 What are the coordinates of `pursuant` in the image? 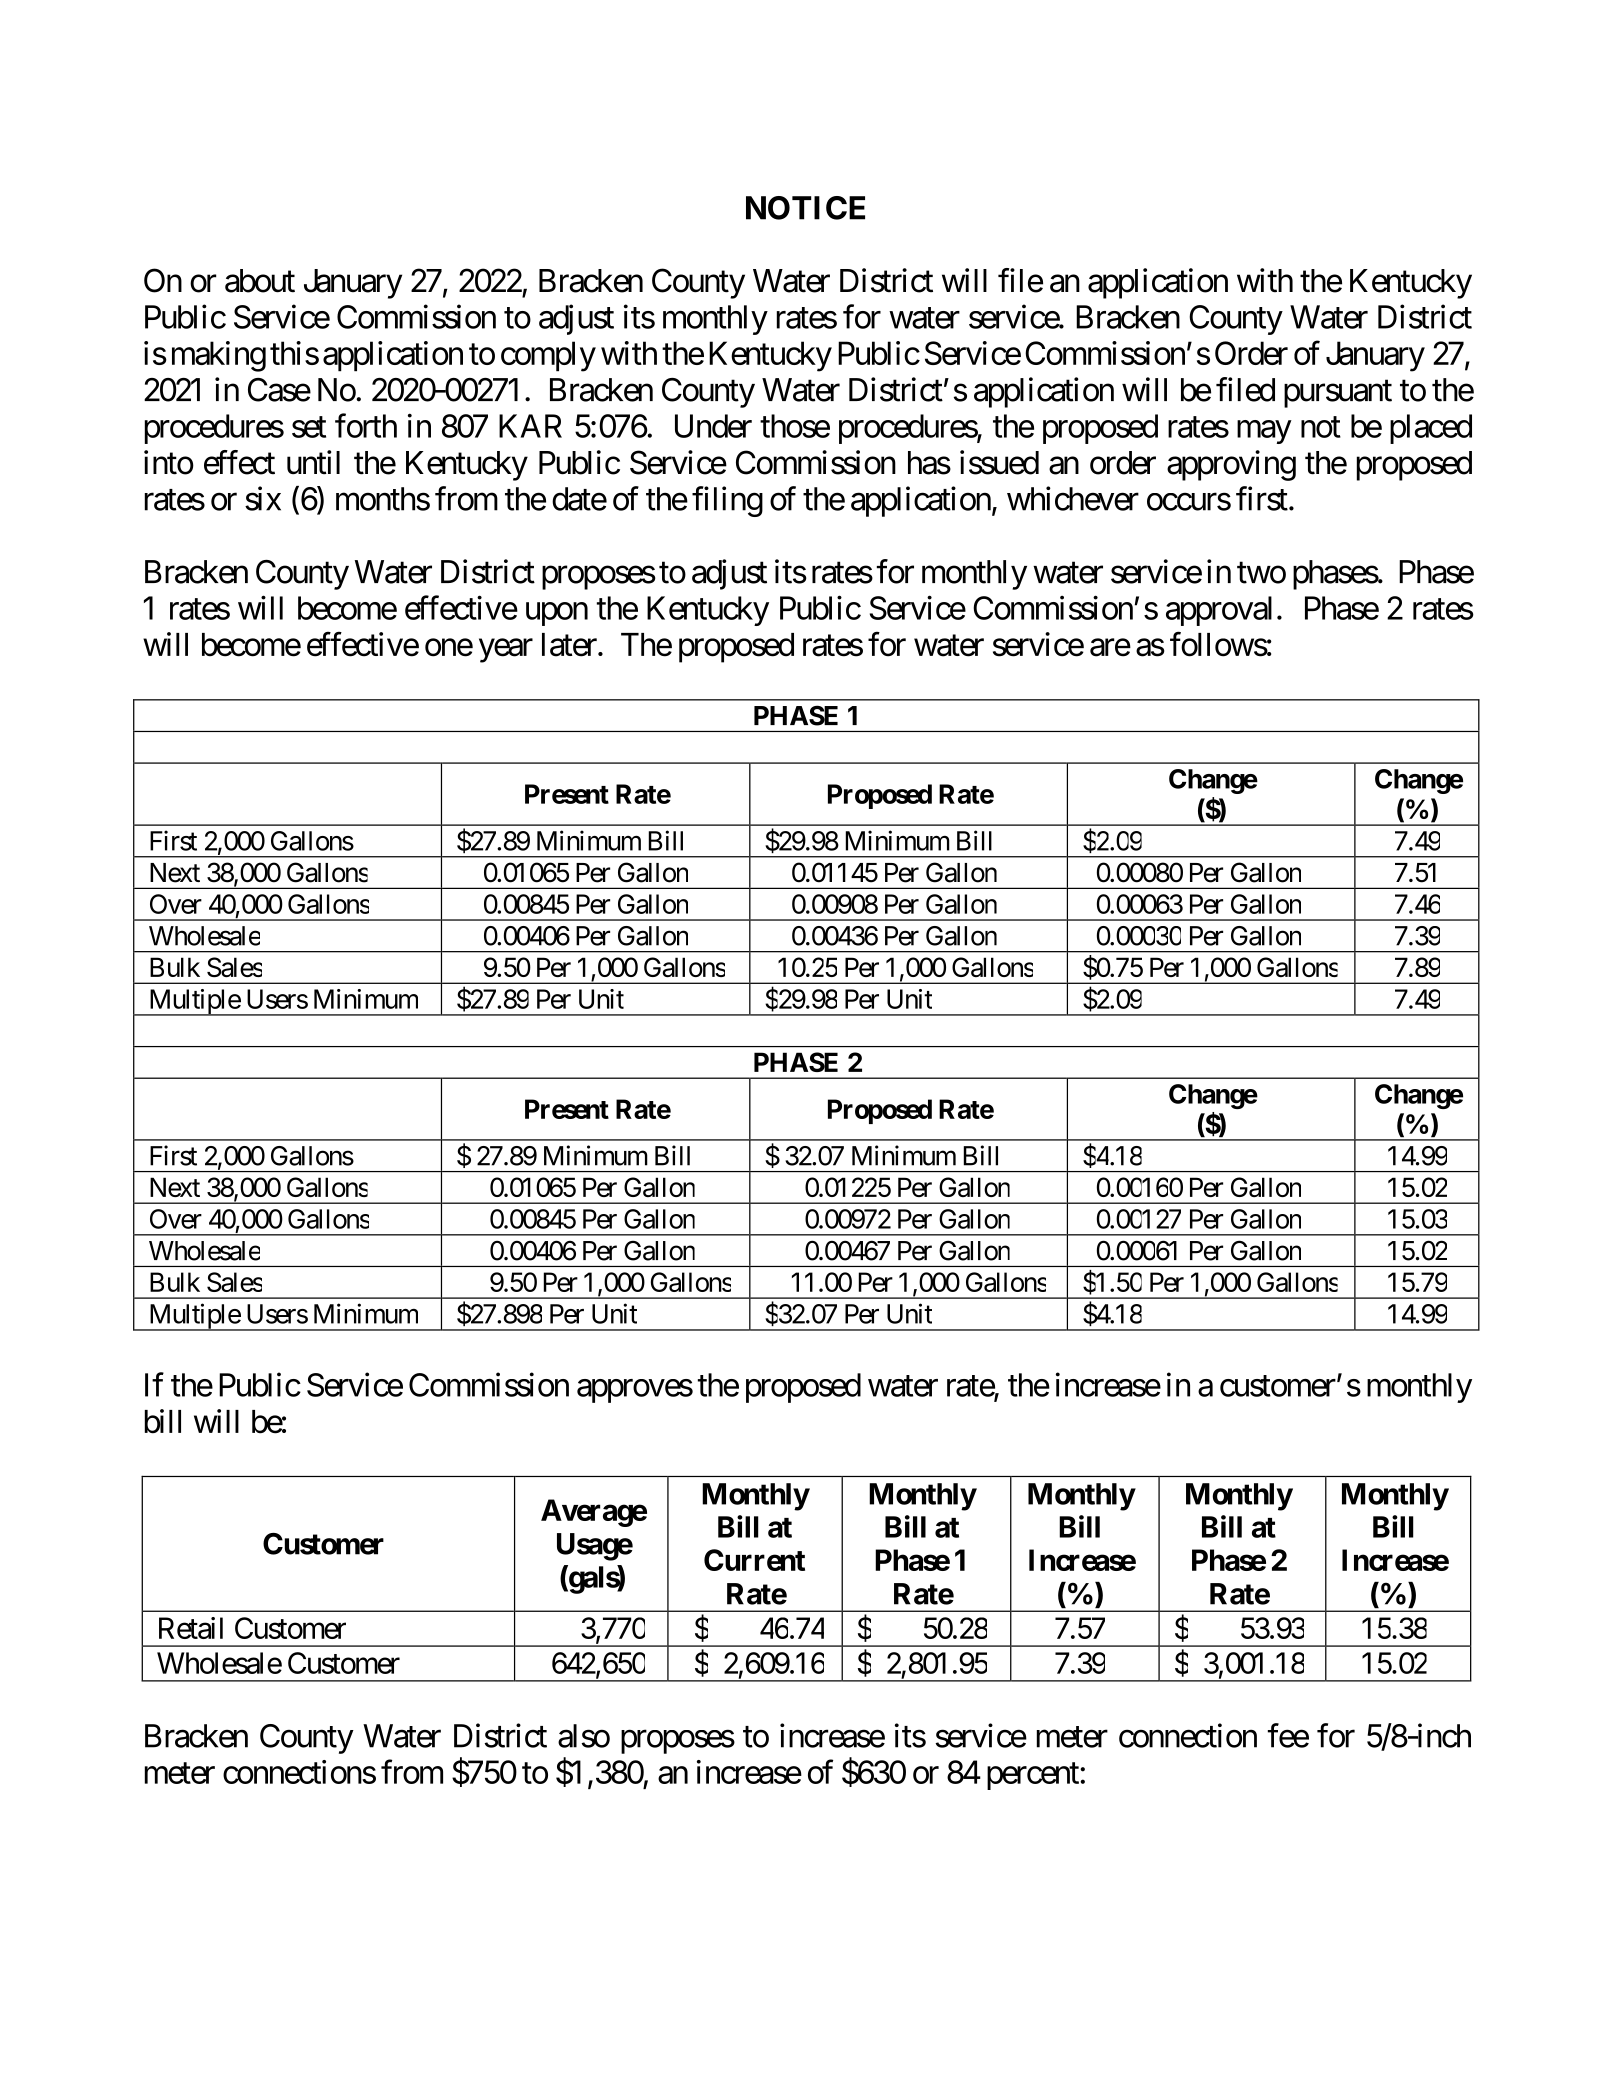 It's located at (1338, 394).
